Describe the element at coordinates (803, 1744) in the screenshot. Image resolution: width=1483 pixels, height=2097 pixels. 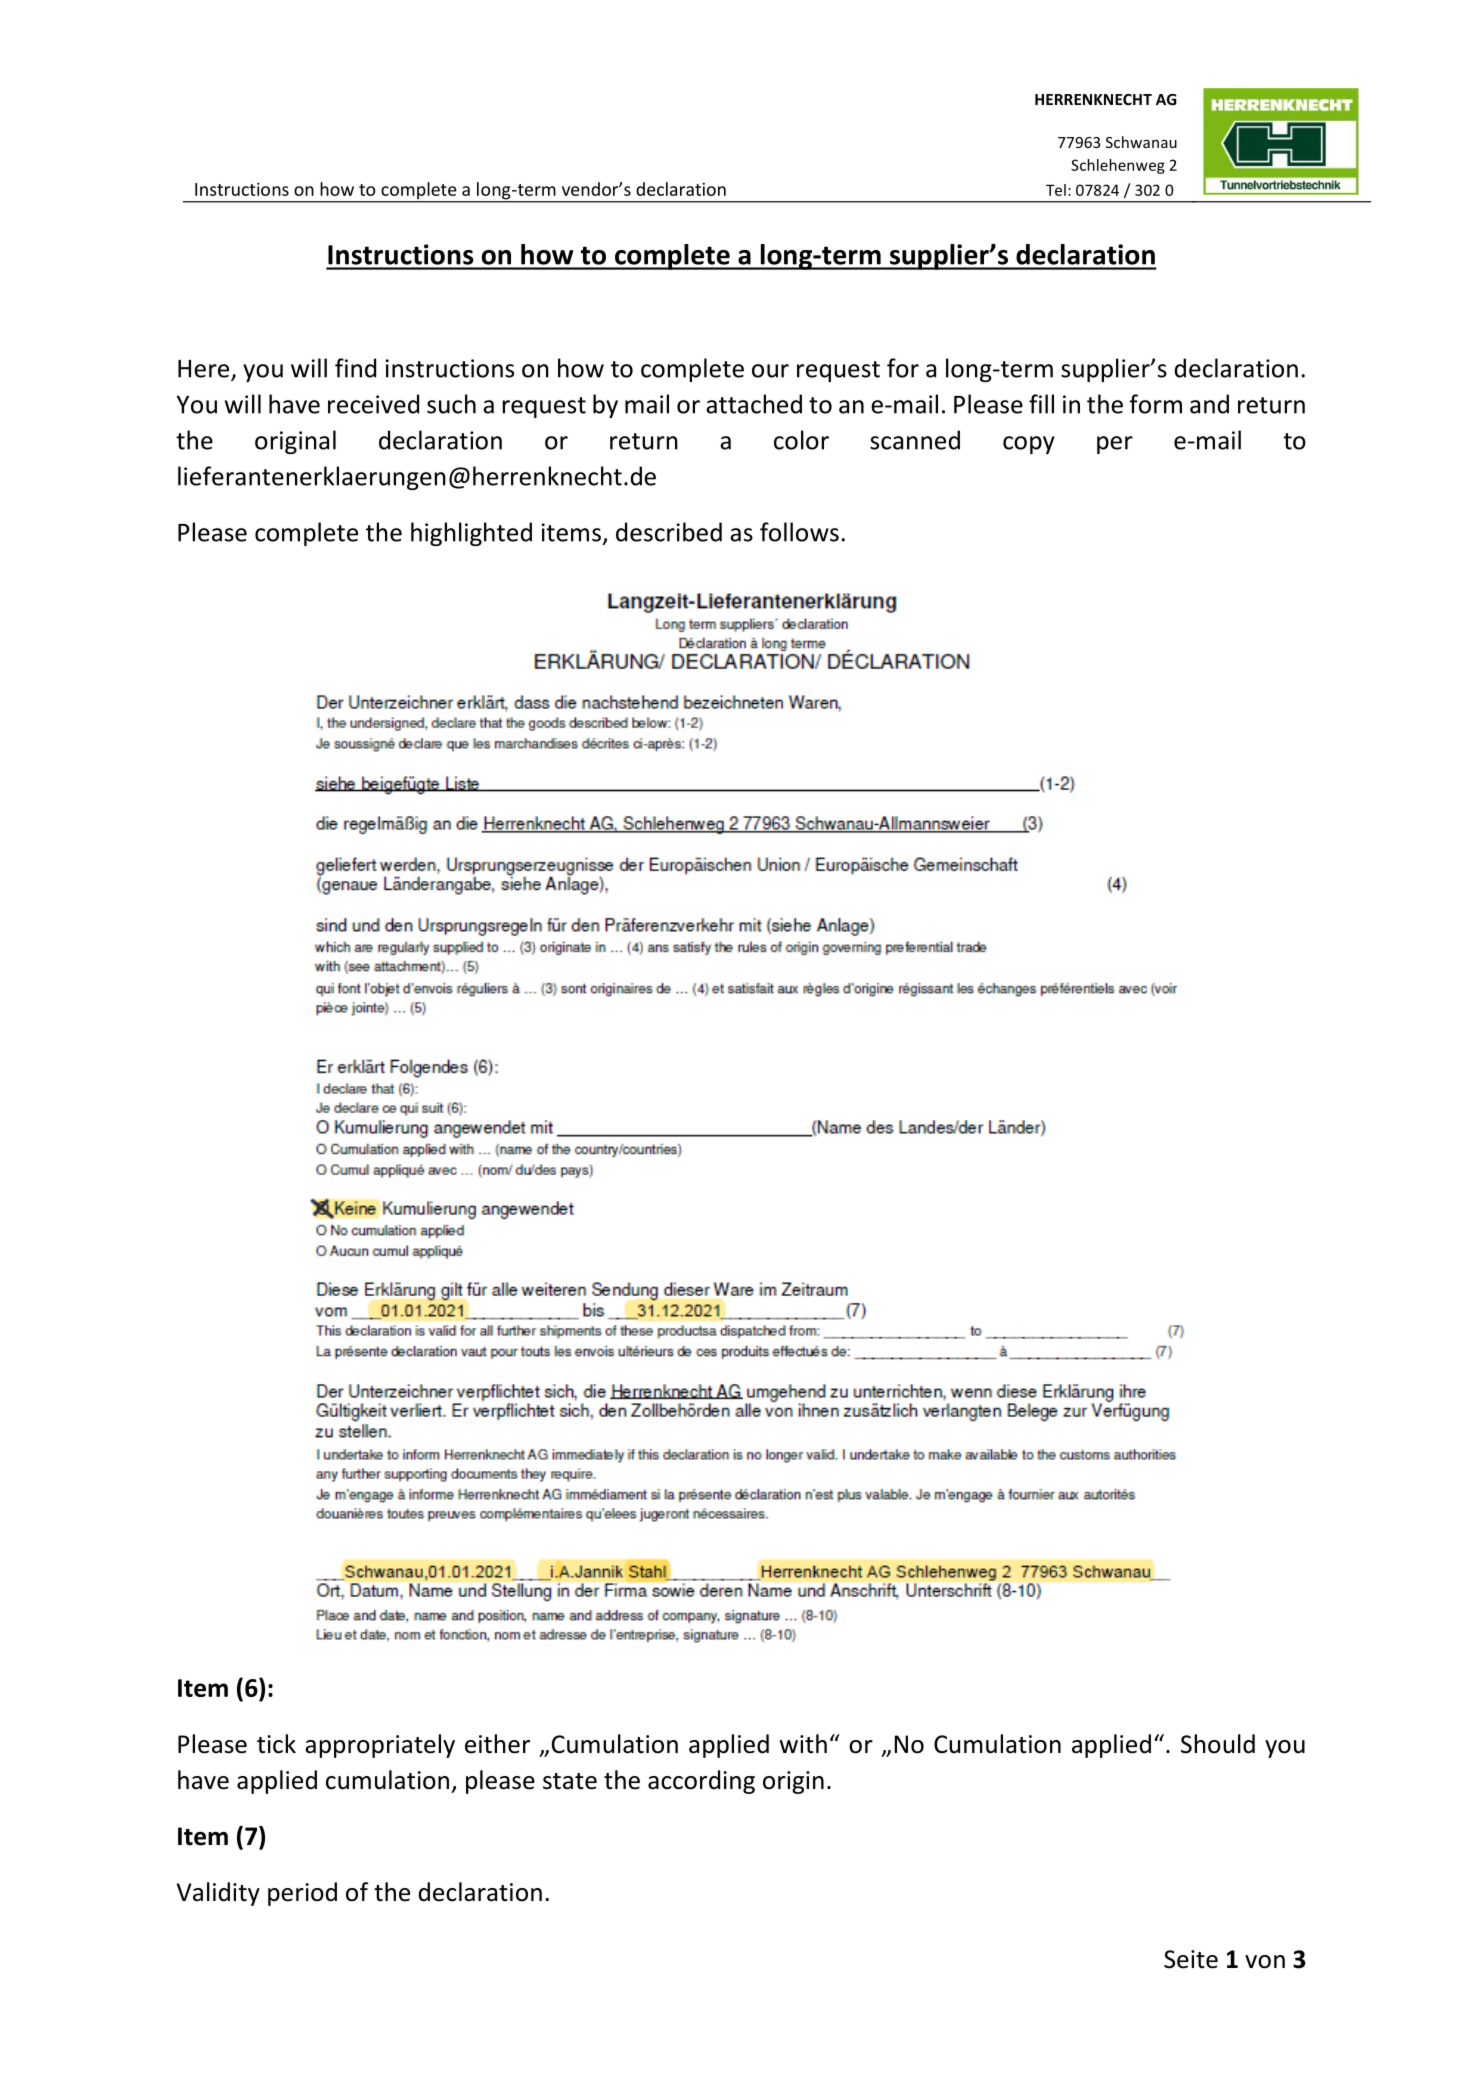
I see `with` at that location.
